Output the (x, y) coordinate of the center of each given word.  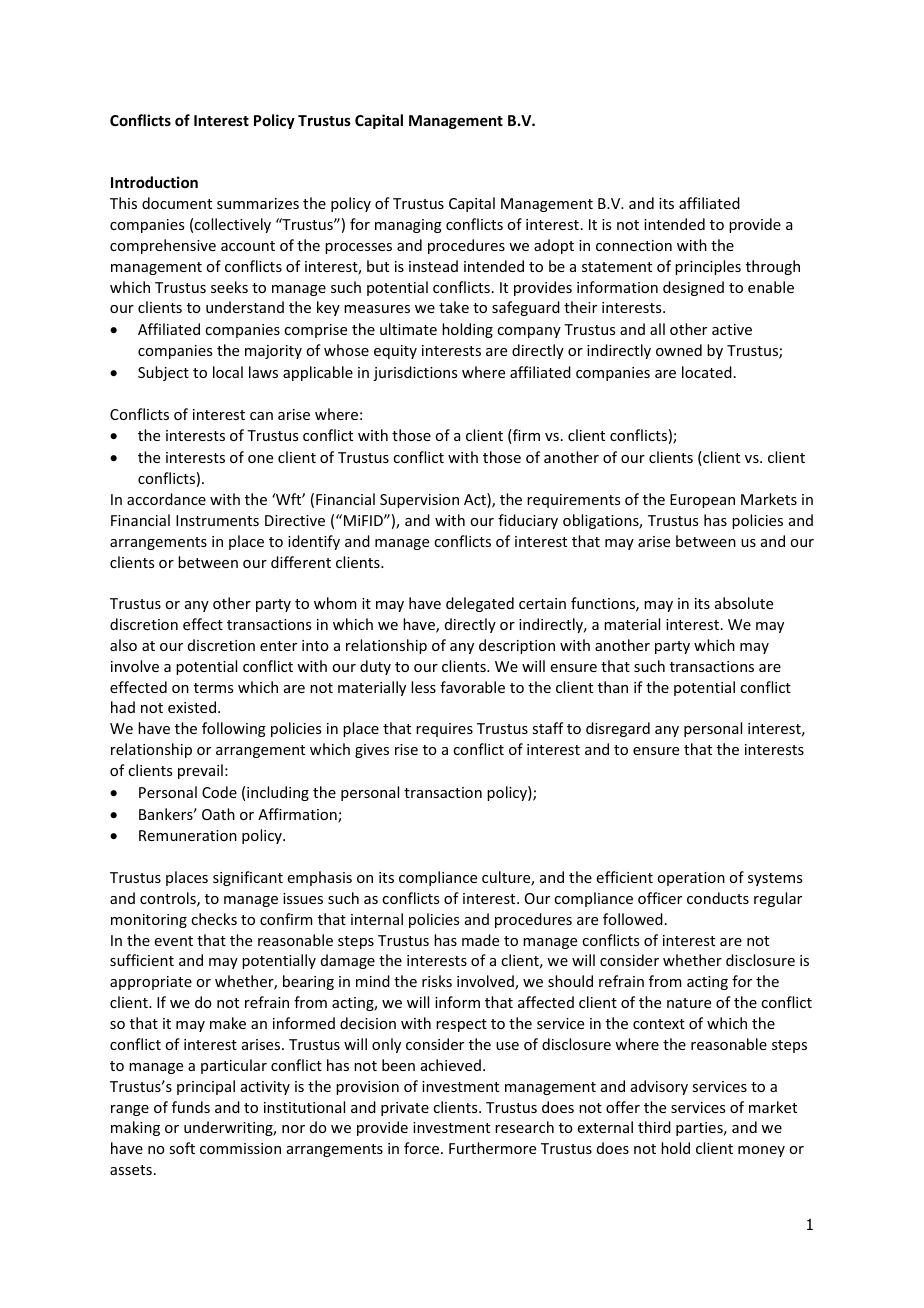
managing (408, 226)
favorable (472, 687)
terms (213, 688)
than (613, 687)
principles (708, 267)
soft (182, 1148)
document (177, 203)
